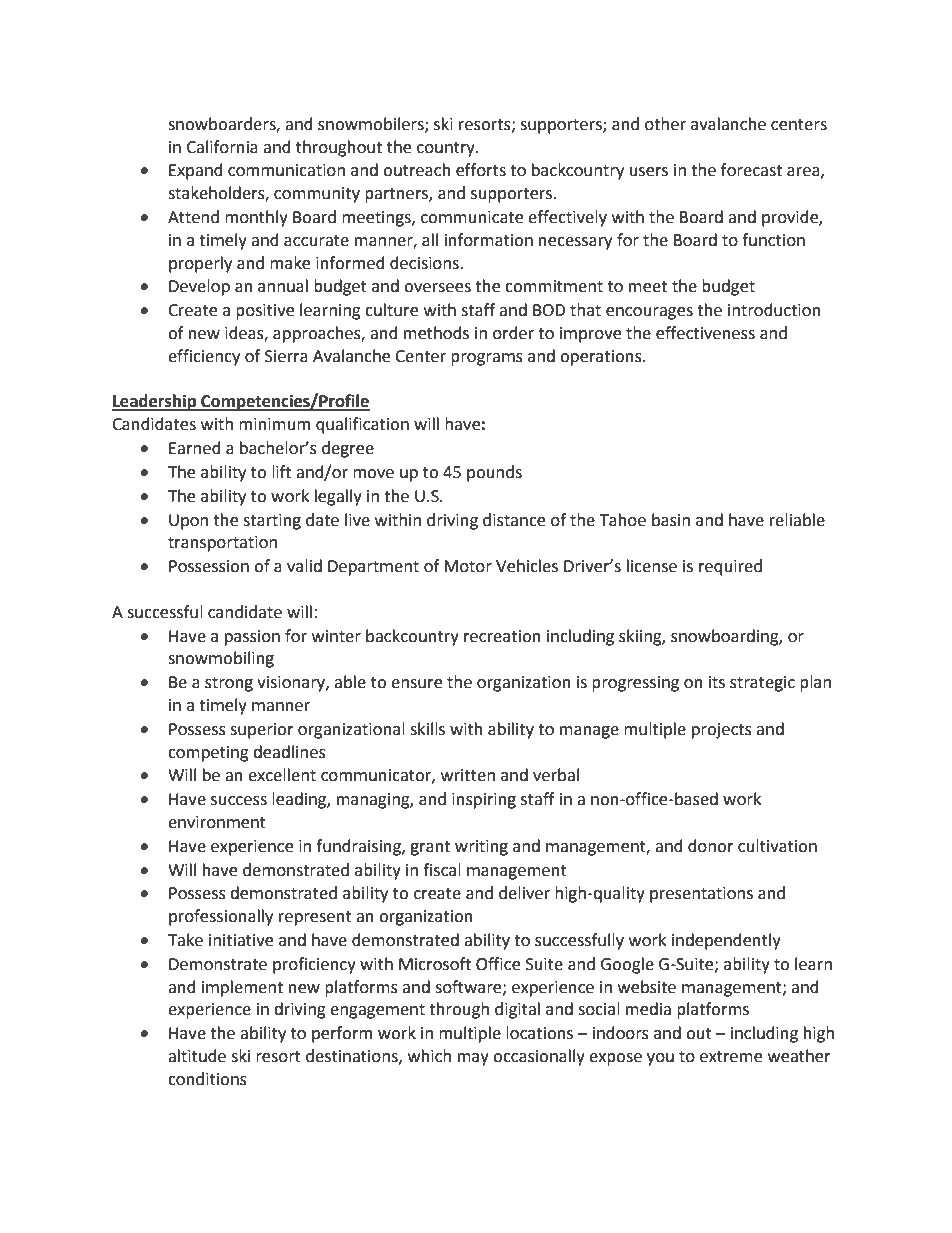 Image resolution: width=952 pixels, height=1233 pixels. Describe the element at coordinates (222, 147) in the image. I see `California` at that location.
